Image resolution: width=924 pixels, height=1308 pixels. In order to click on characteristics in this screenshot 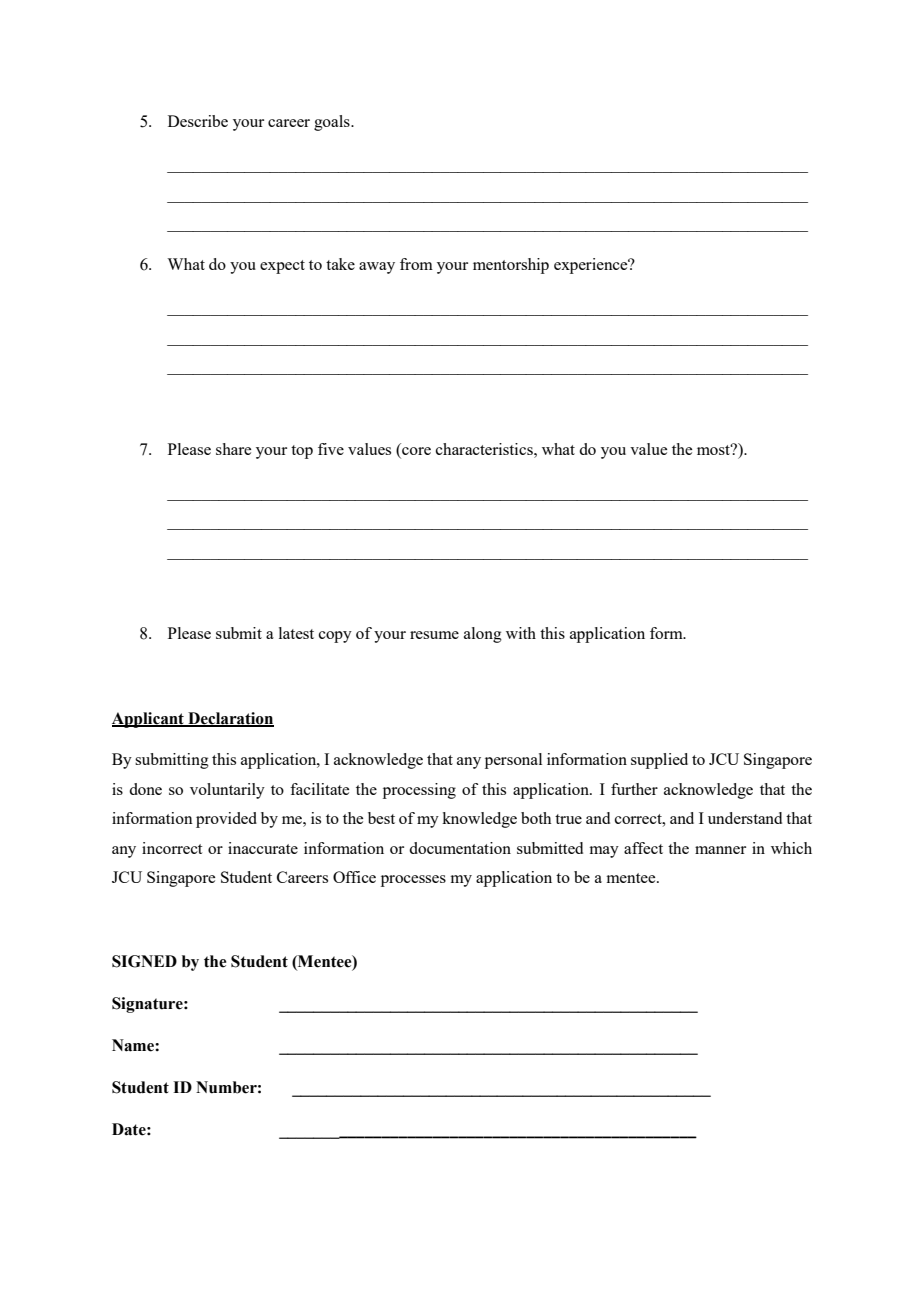, I will do `click(485, 449)`.
